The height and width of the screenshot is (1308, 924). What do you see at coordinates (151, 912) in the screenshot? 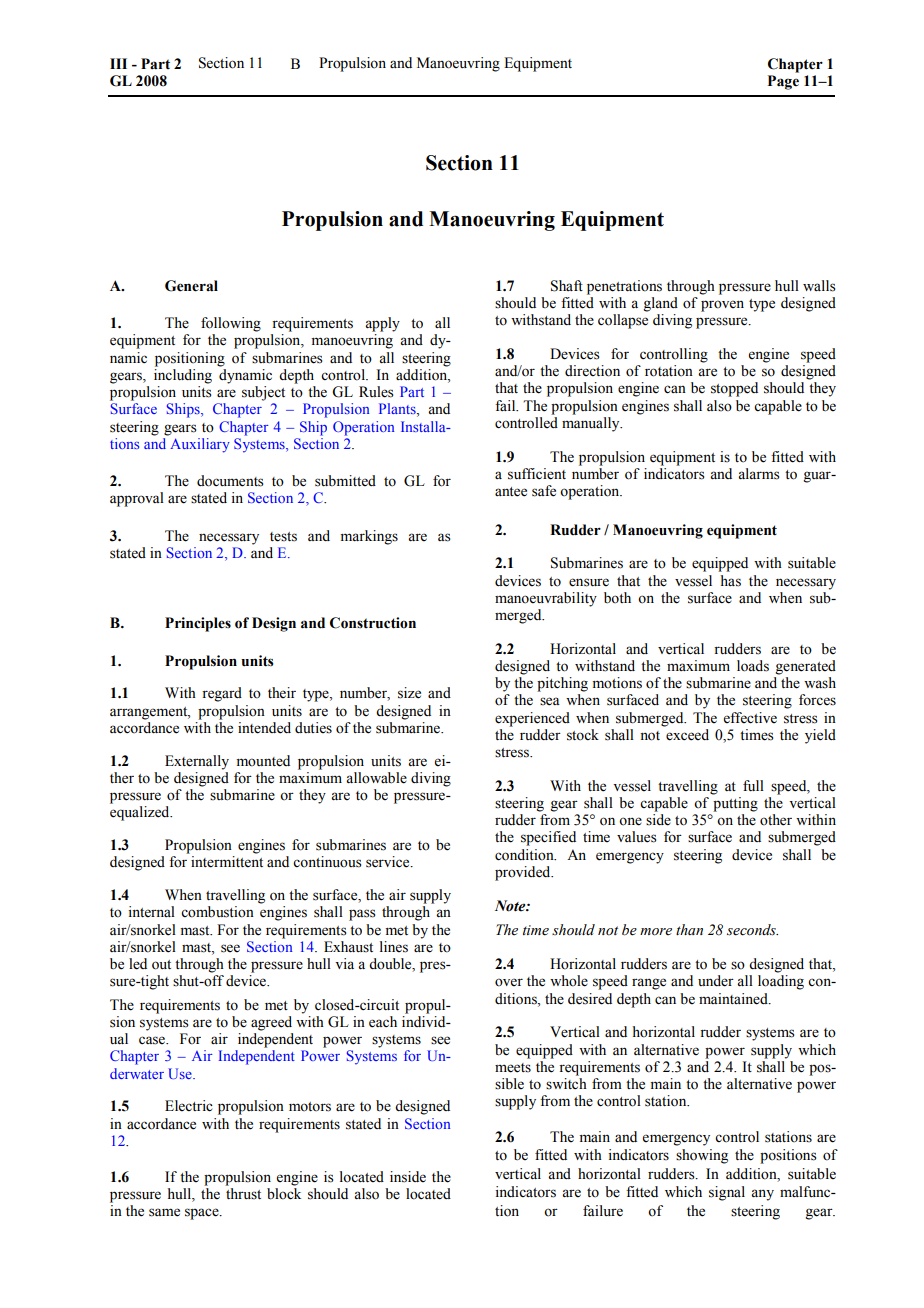
I see `internal` at bounding box center [151, 912].
